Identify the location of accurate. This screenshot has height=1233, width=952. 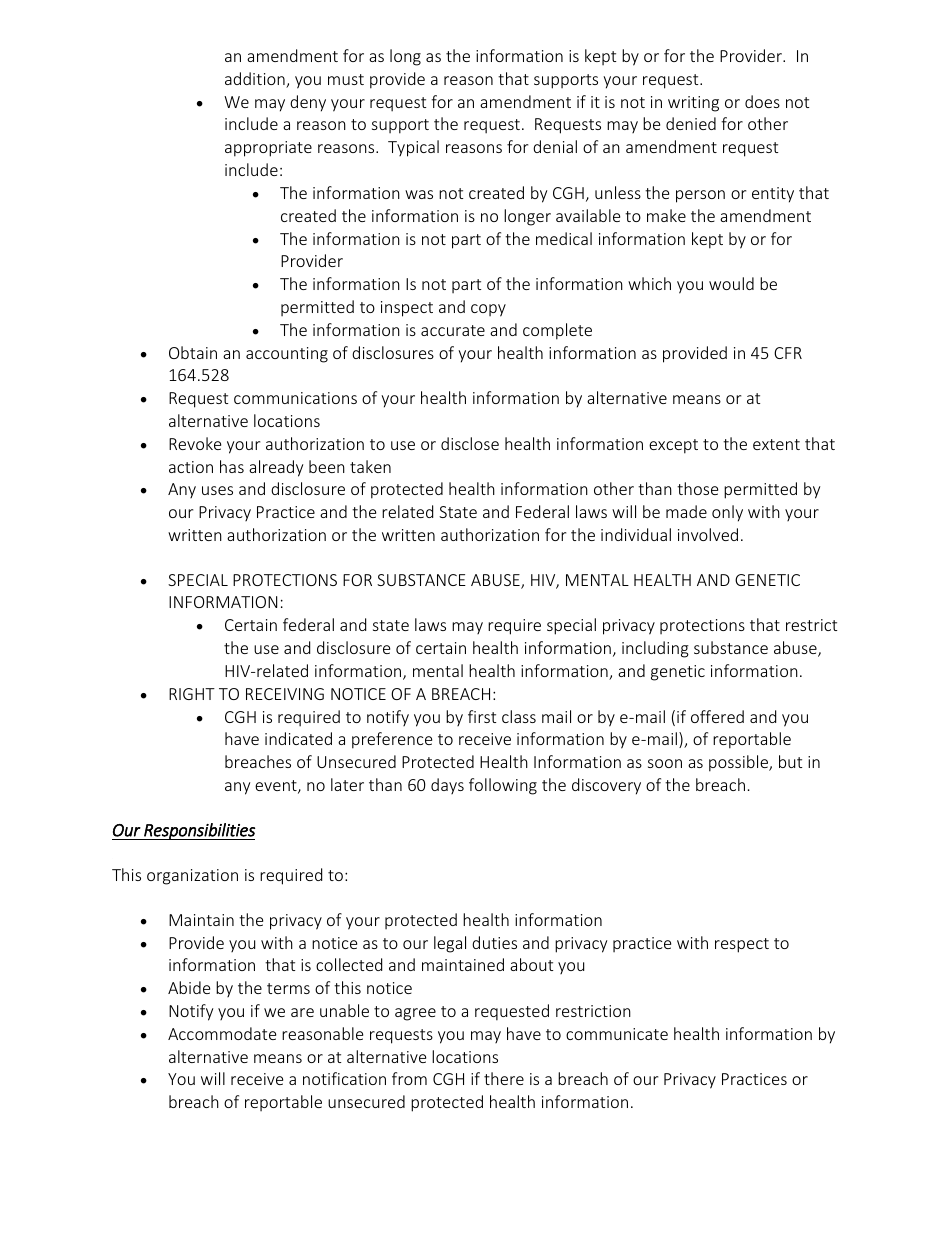
(453, 330).
